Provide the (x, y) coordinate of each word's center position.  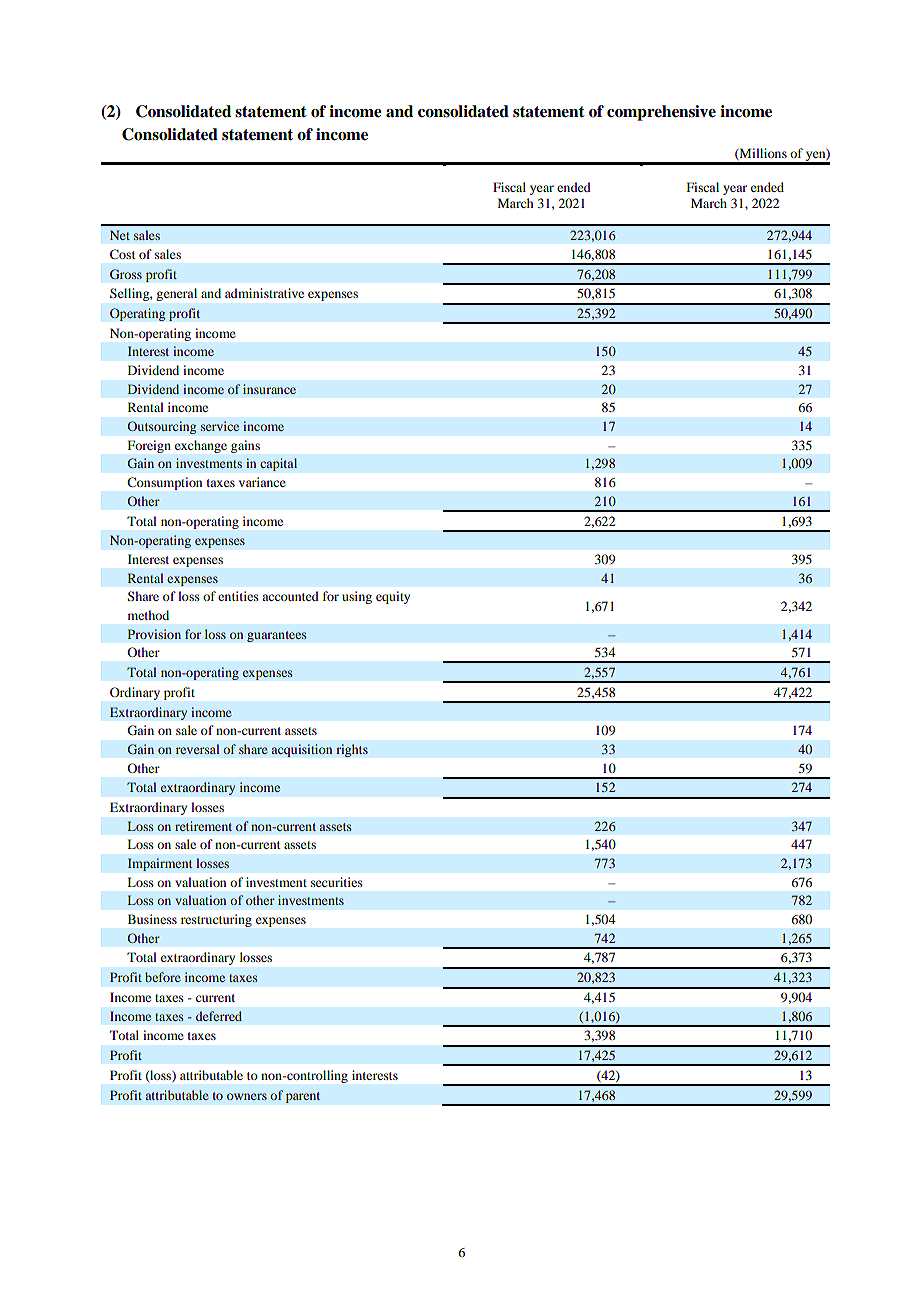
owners (247, 1096)
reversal (197, 749)
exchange (201, 446)
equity (393, 597)
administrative (264, 293)
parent (303, 1097)
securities (337, 882)
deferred (219, 1016)
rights (352, 750)
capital (278, 464)
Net (120, 235)
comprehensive (661, 113)
